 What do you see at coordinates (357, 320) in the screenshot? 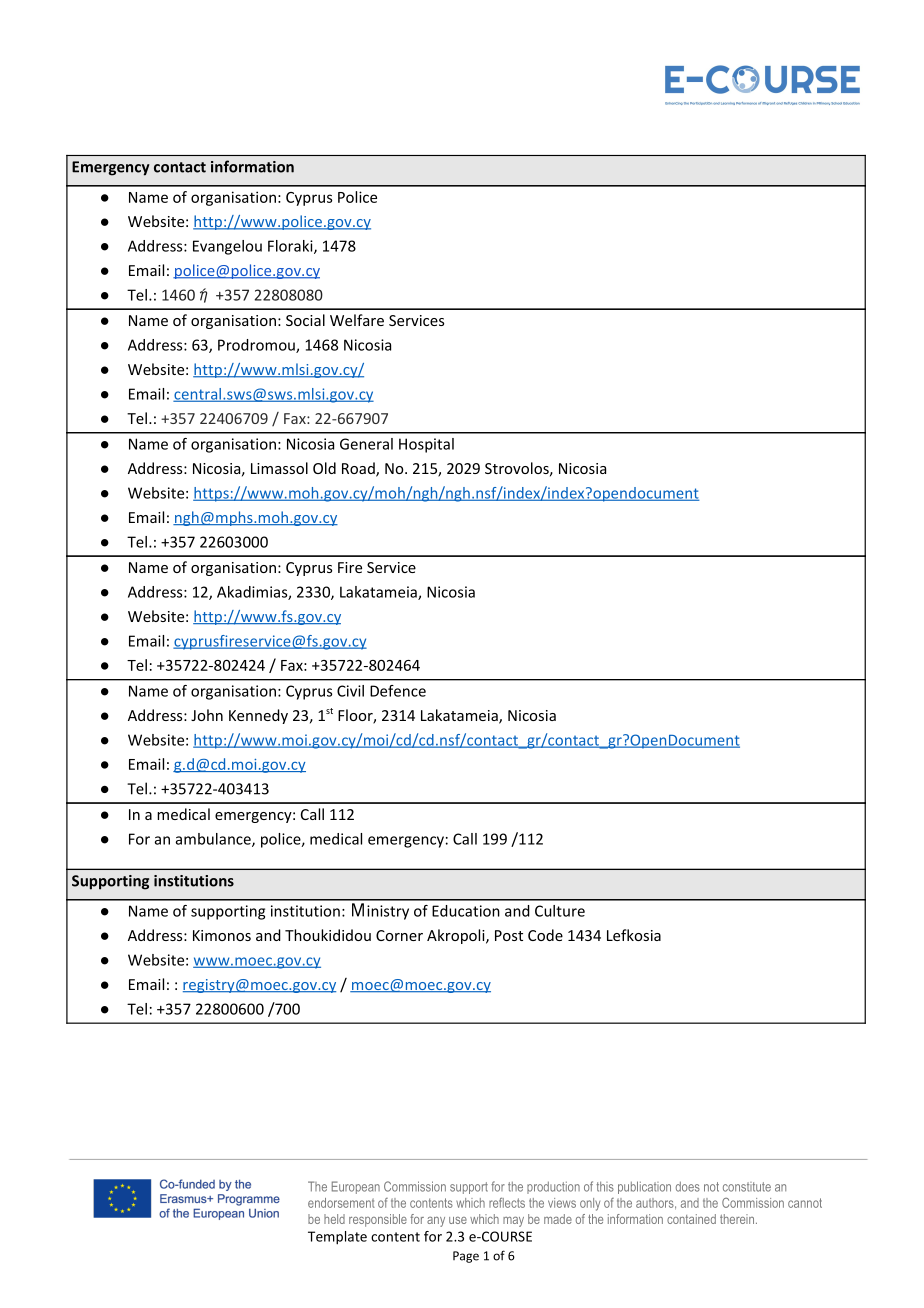
I see `Welfare` at bounding box center [357, 320].
